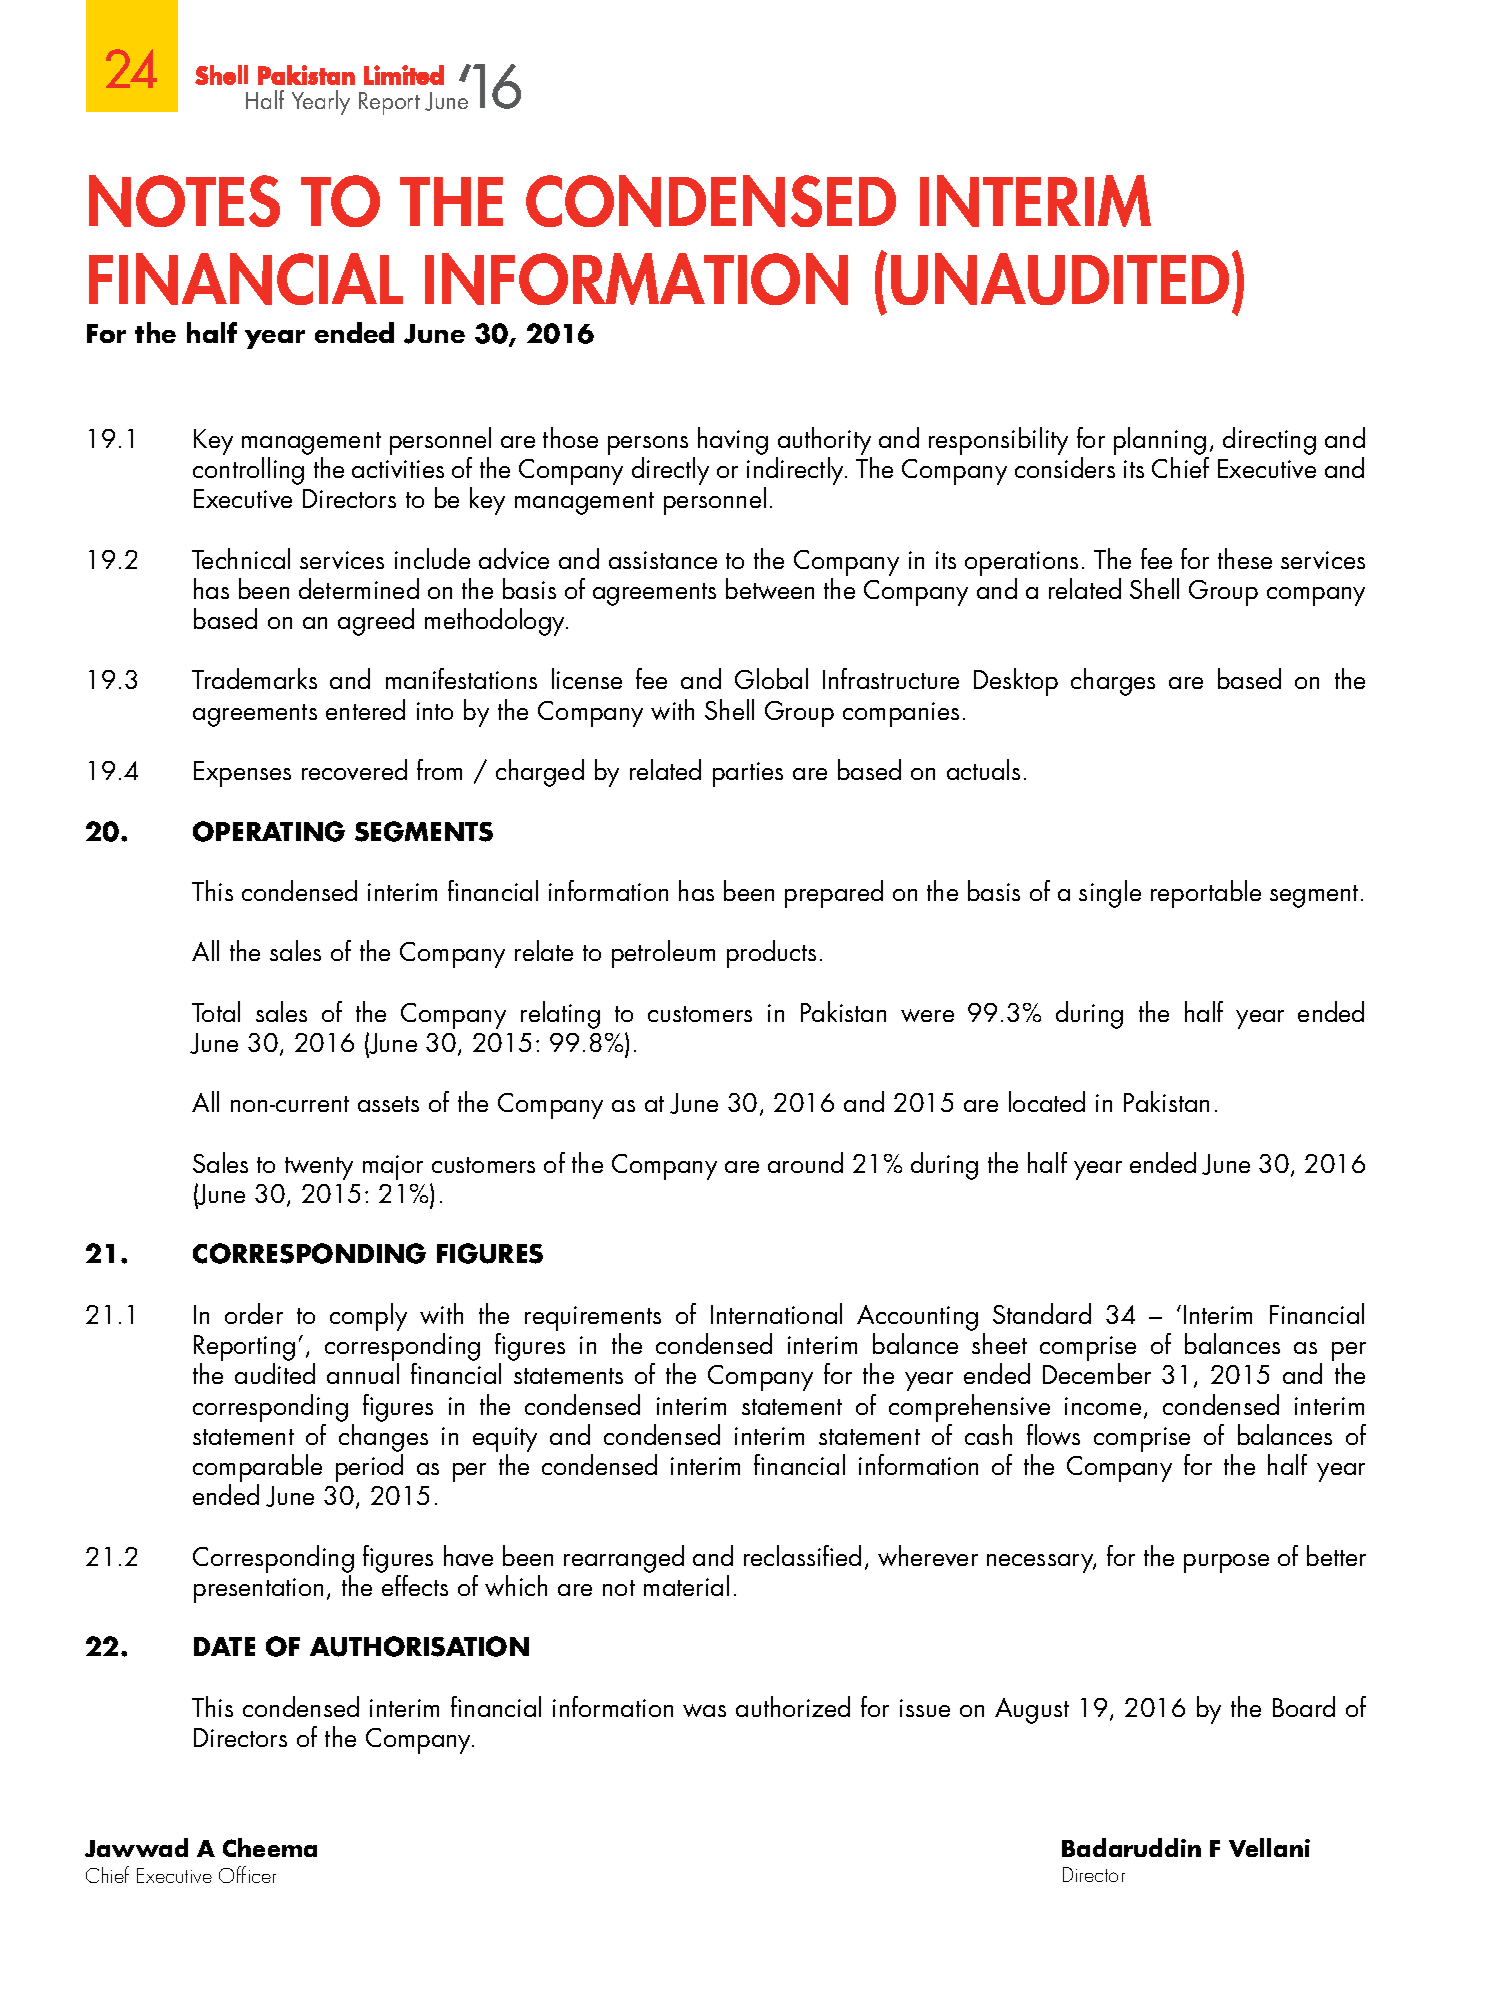  Describe the element at coordinates (1160, 441) in the screenshot. I see `planning` at that location.
